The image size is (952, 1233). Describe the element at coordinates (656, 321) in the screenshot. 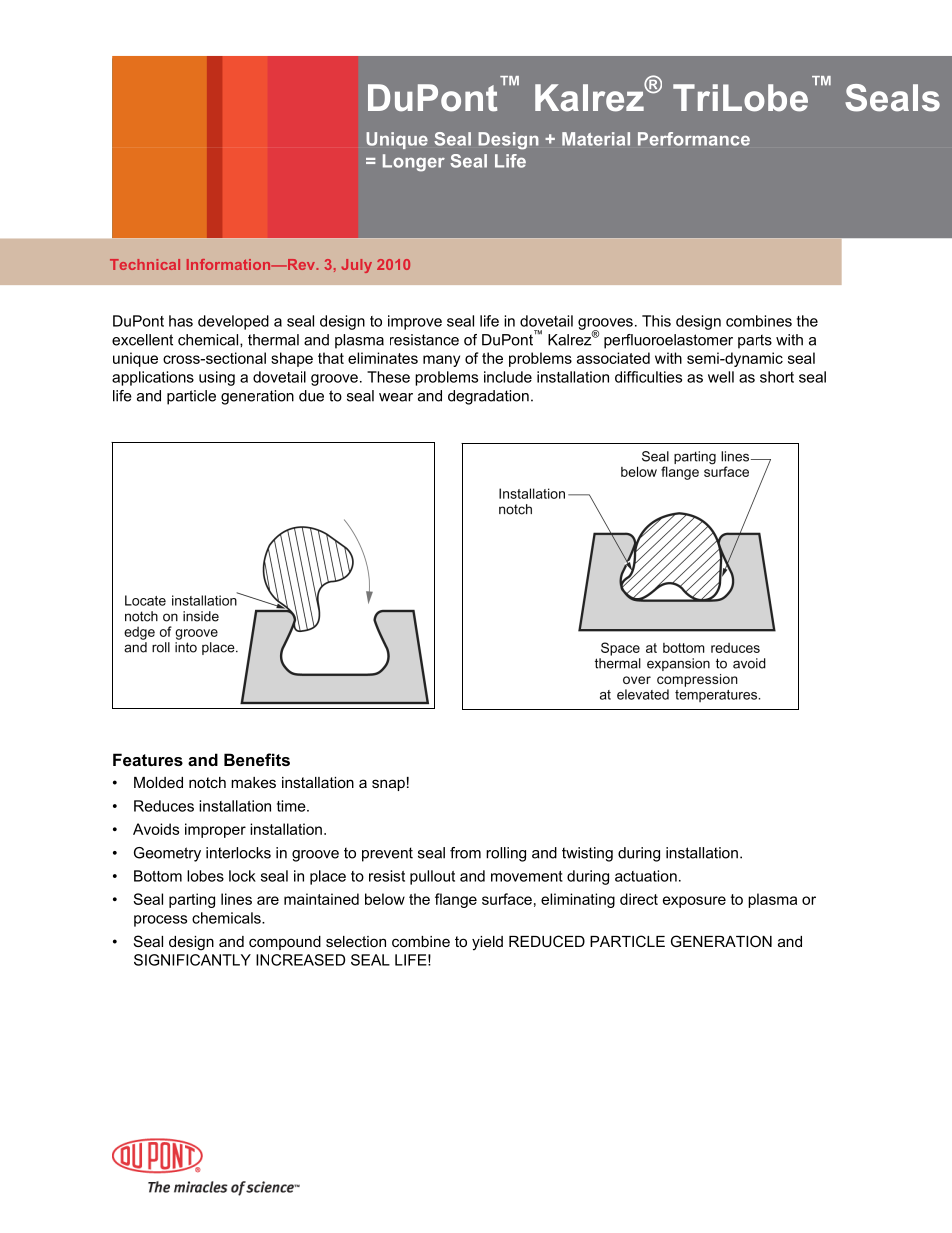

I see `This` at that location.
